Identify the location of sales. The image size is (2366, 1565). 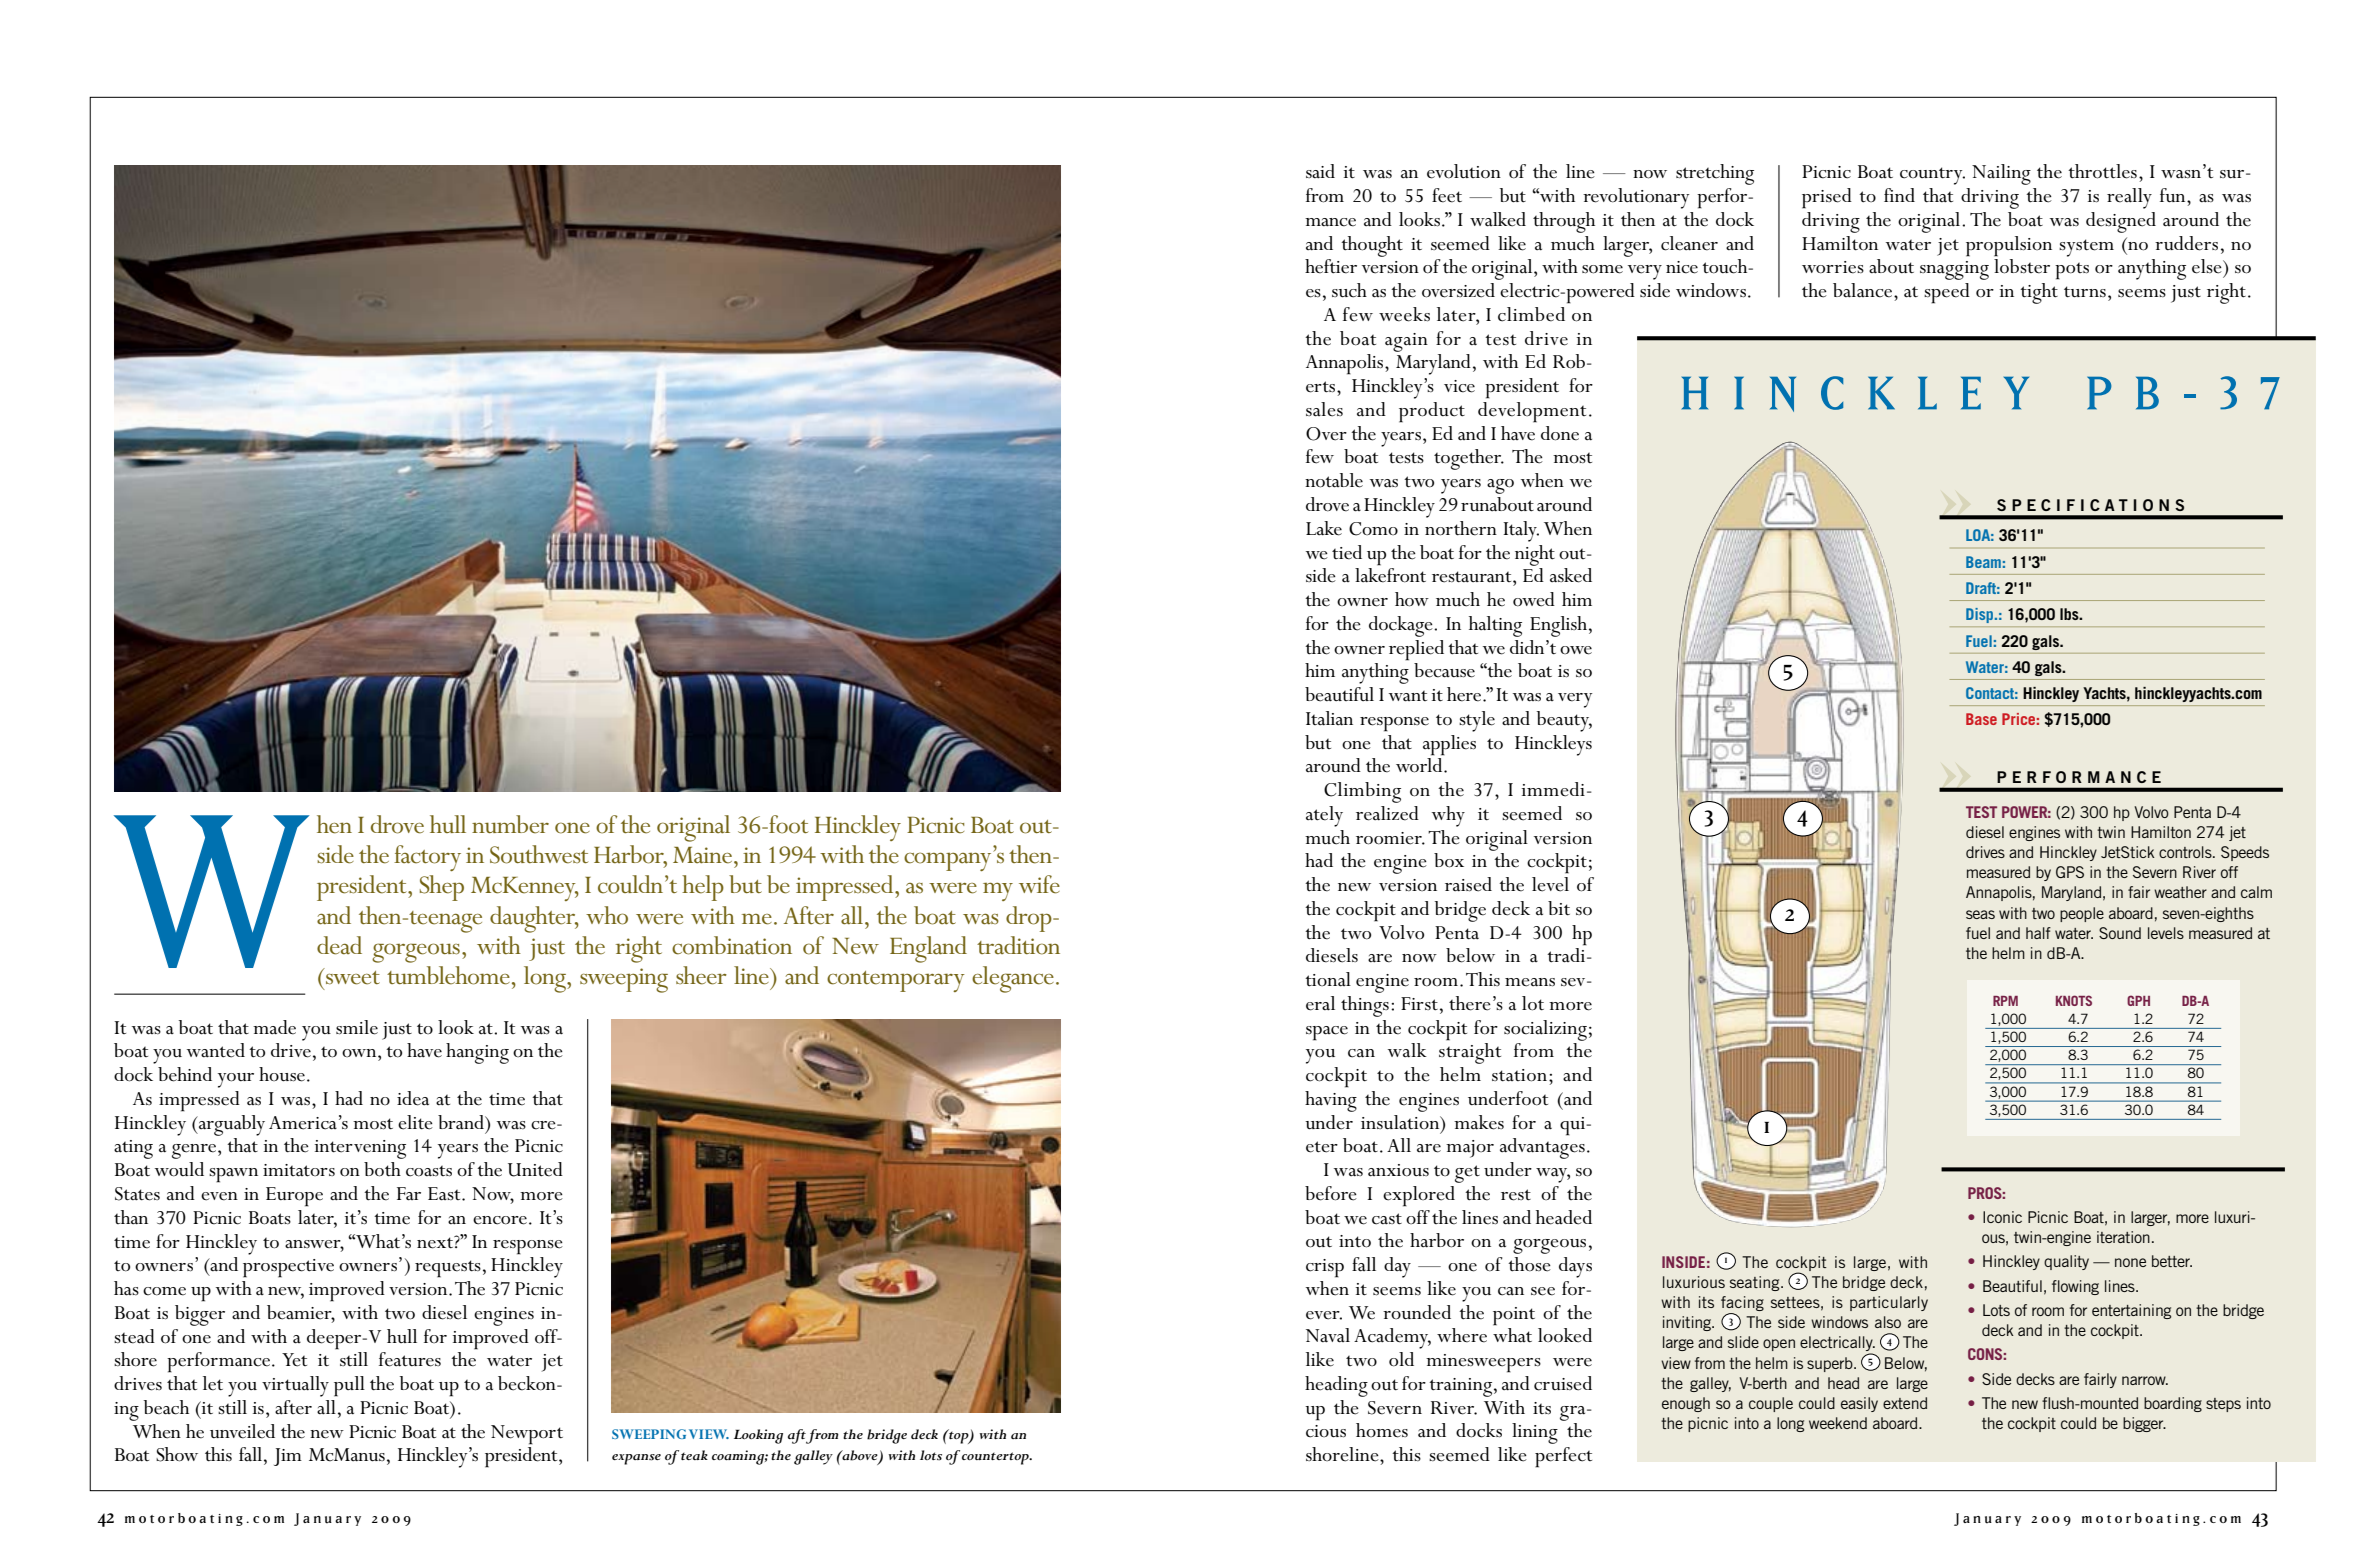
(1324, 409).
